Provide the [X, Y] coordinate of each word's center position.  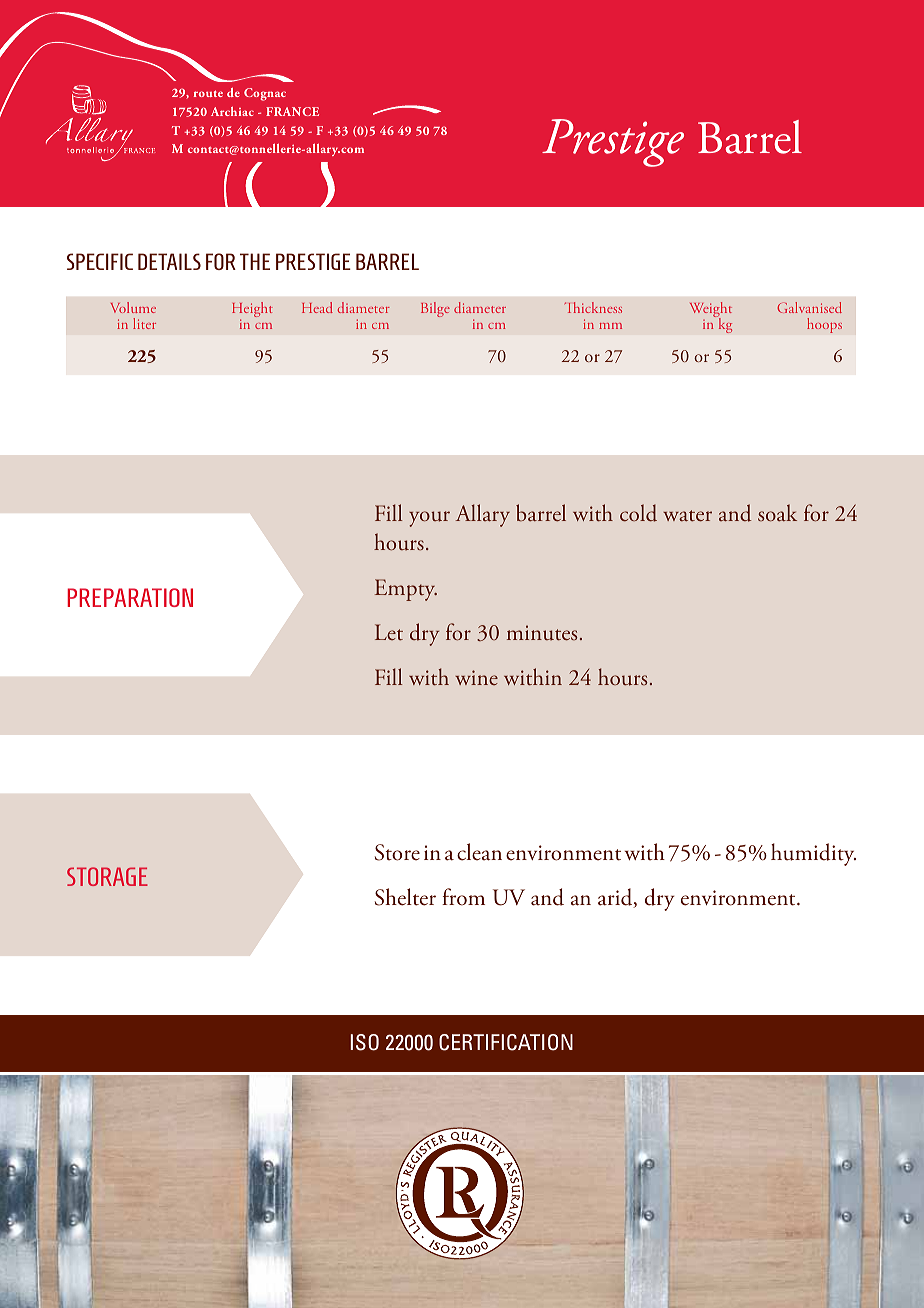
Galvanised [809, 307]
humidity [813, 854]
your [429, 519]
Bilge [435, 309]
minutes [542, 633]
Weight [711, 311]
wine [476, 677]
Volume [133, 307]
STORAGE [107, 876]
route [208, 93]
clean [479, 852]
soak [777, 513]
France [292, 111]
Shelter [405, 897]
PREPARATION [130, 597]
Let [389, 632]
